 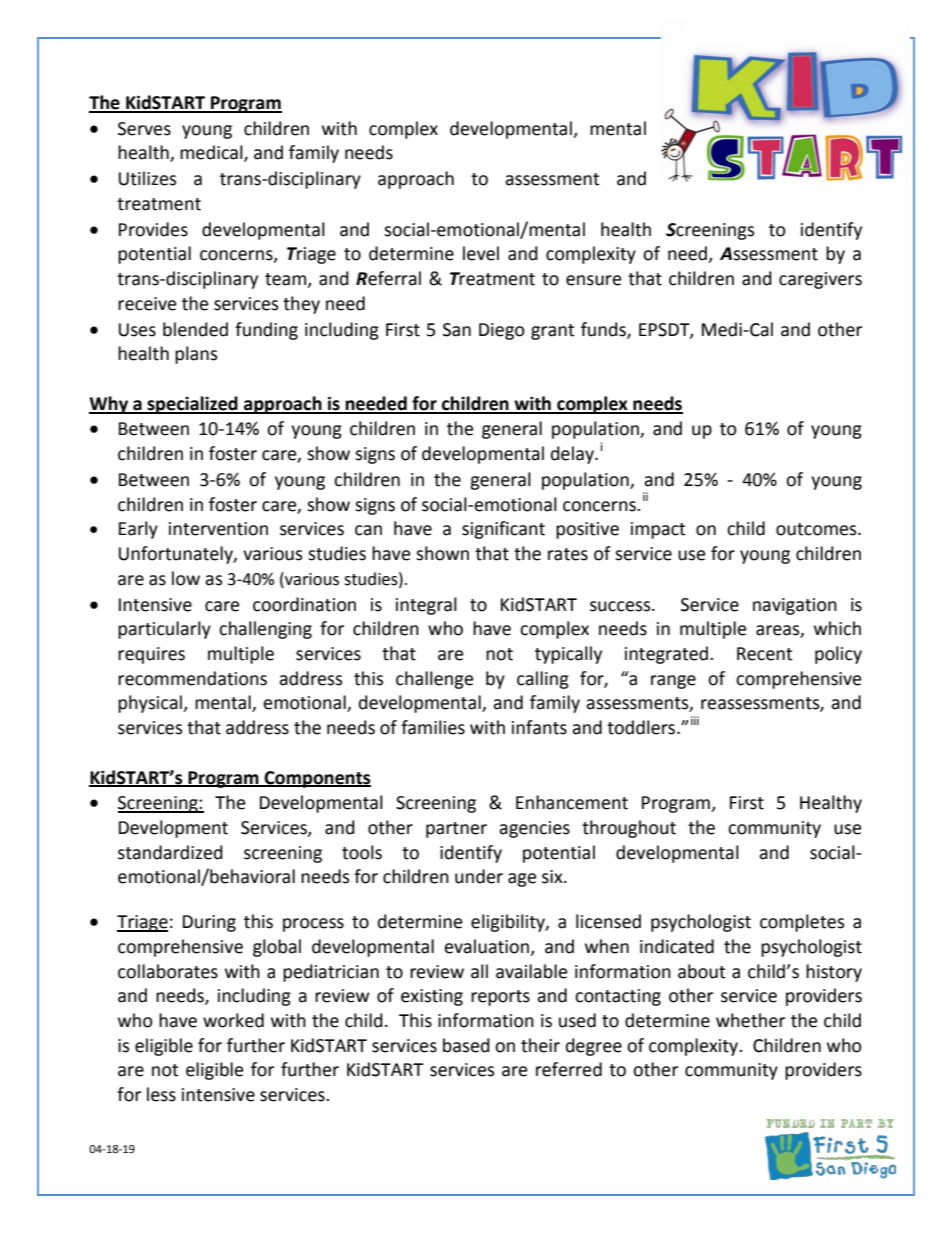 I want to click on San, so click(x=457, y=330).
